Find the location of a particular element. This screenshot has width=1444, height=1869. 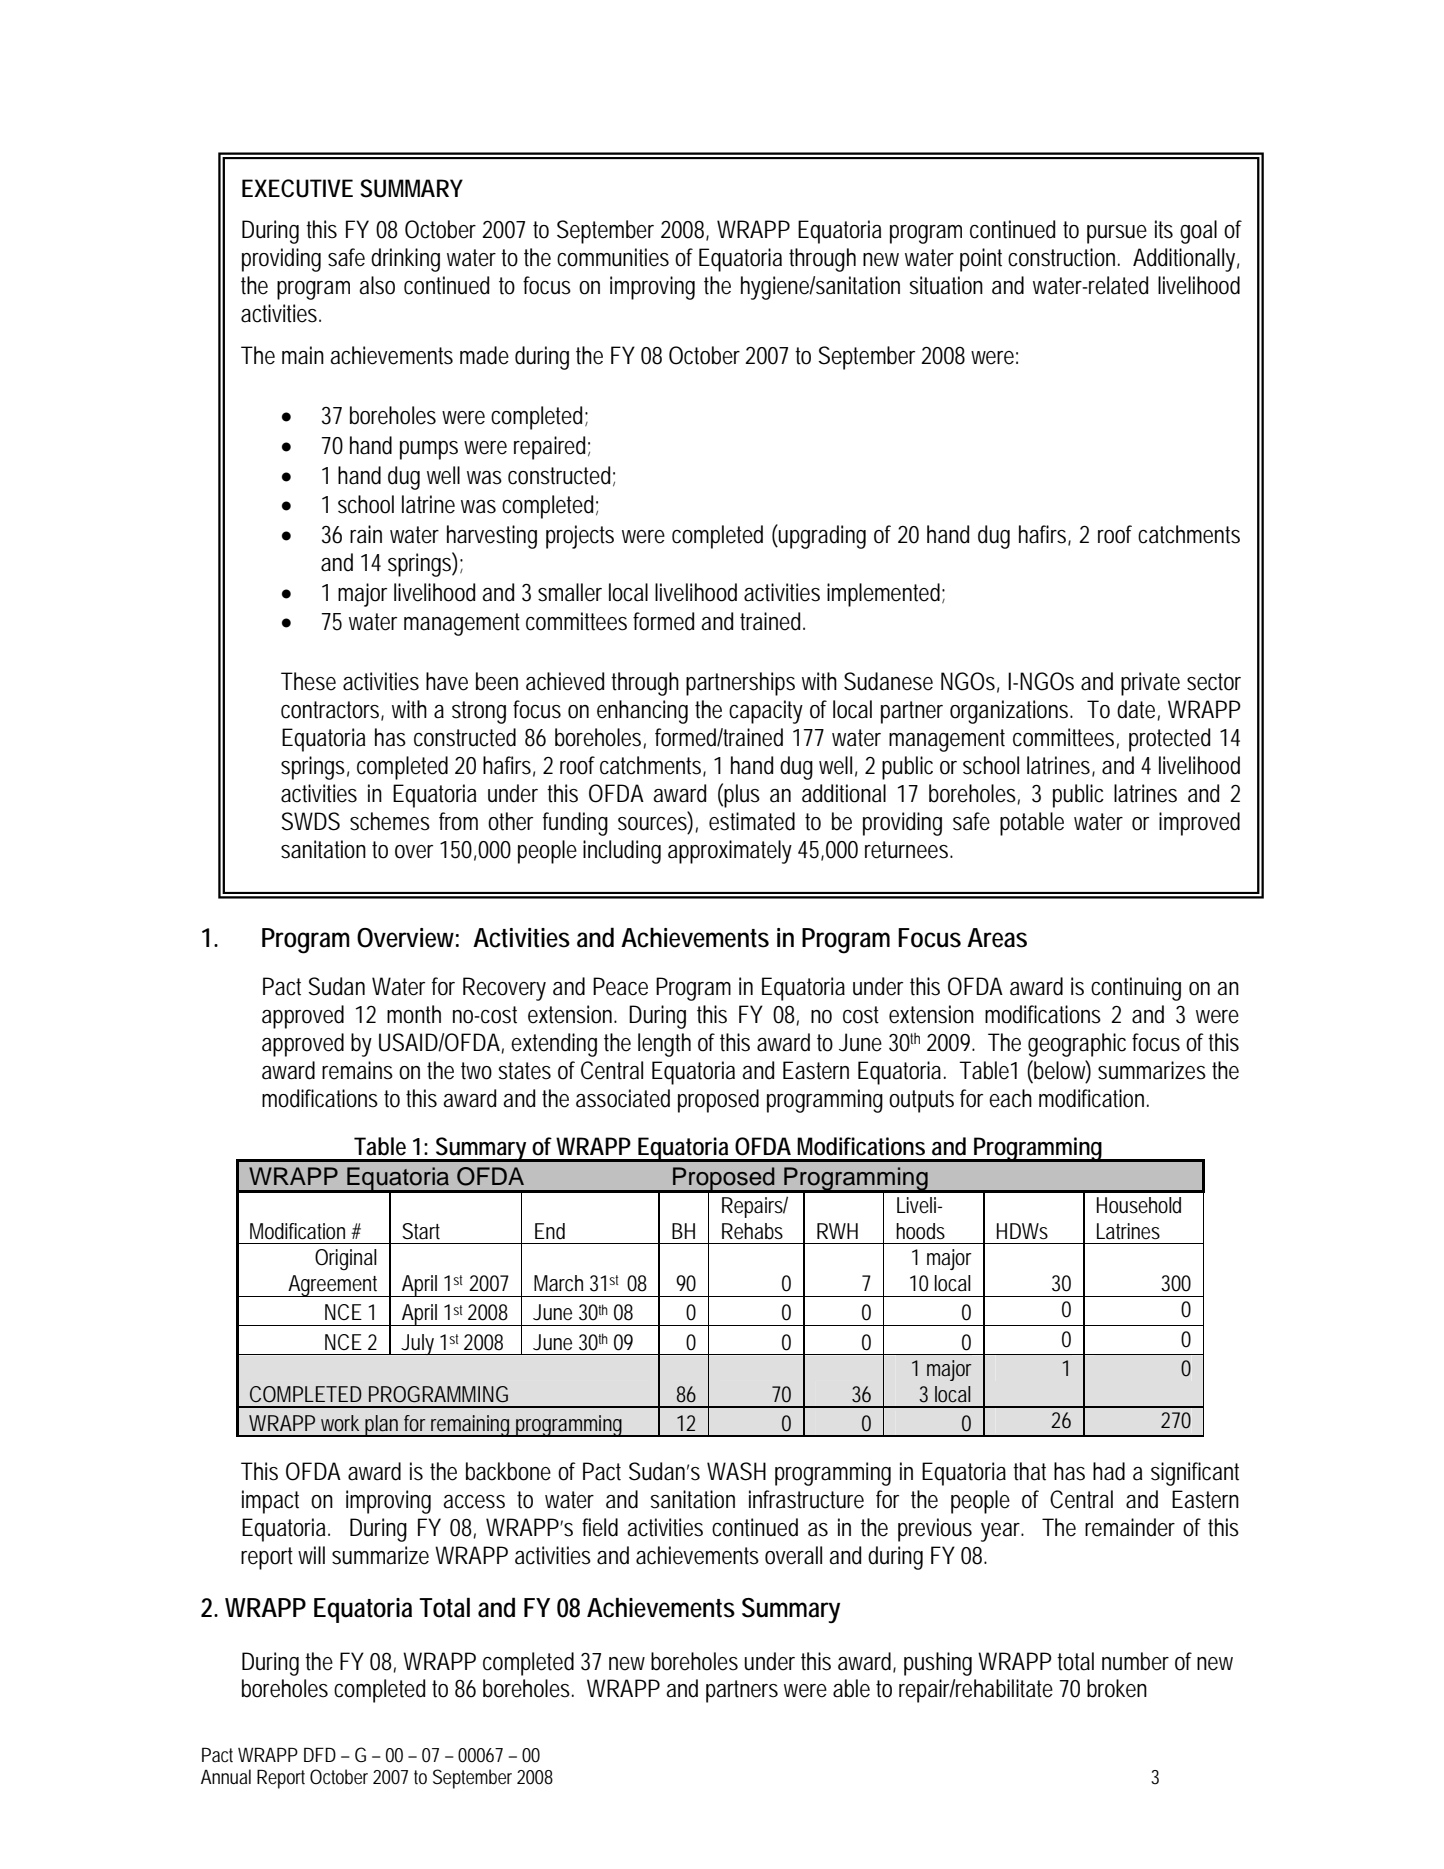

DFD is located at coordinates (320, 1754).
